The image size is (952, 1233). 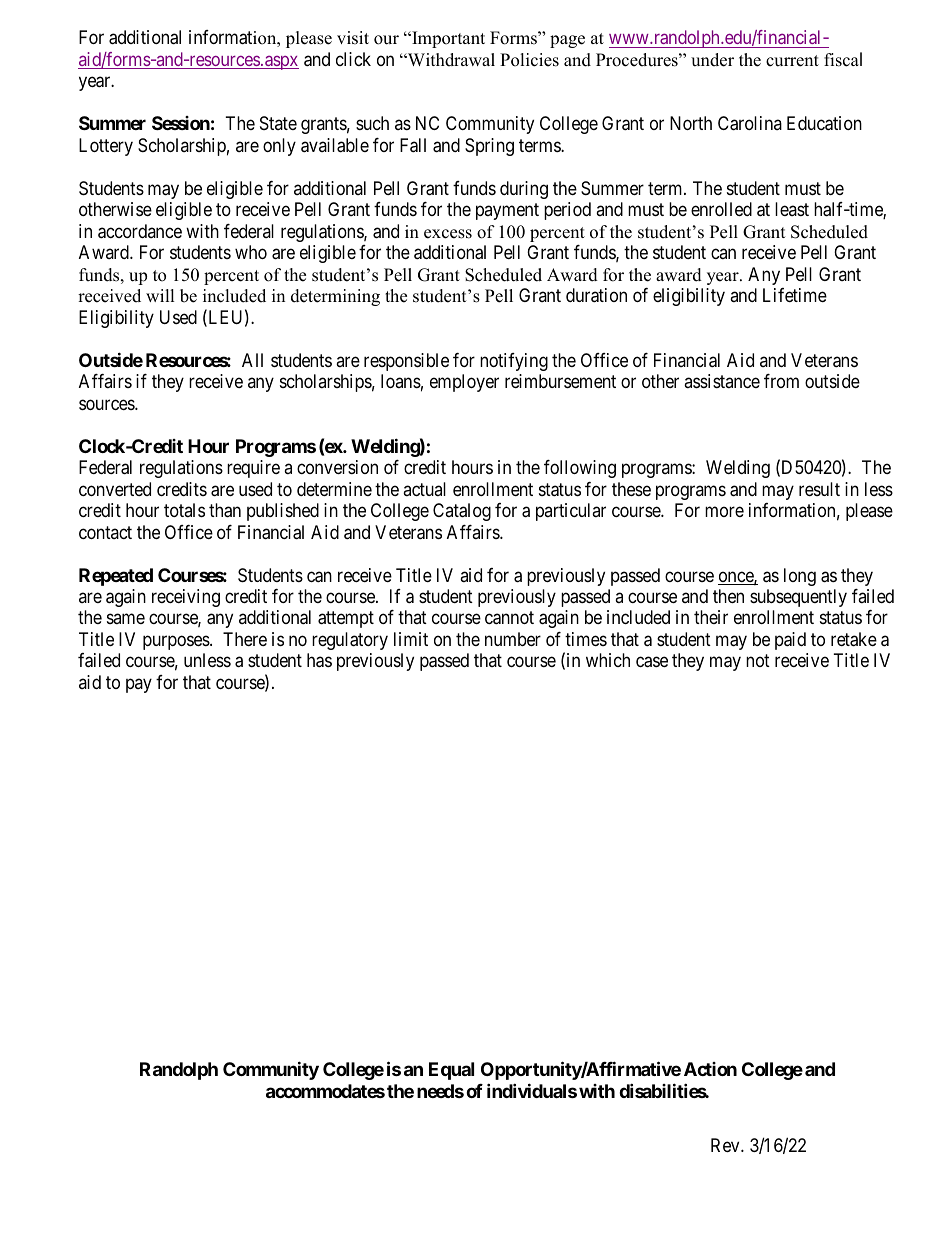 I want to click on Policies, so click(x=529, y=60).
